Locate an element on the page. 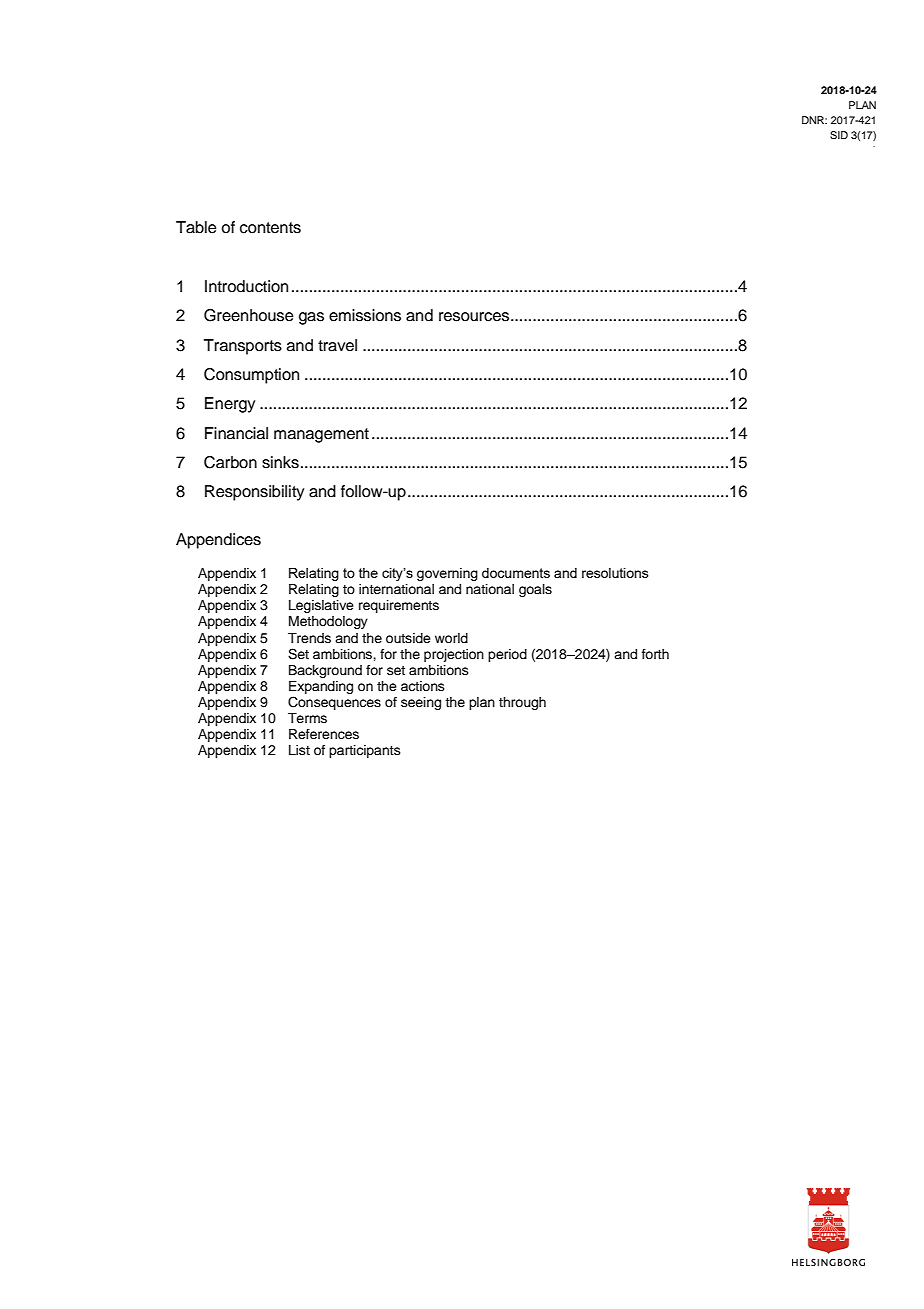 The height and width of the page is (1309, 924). governing is located at coordinates (447, 574).
